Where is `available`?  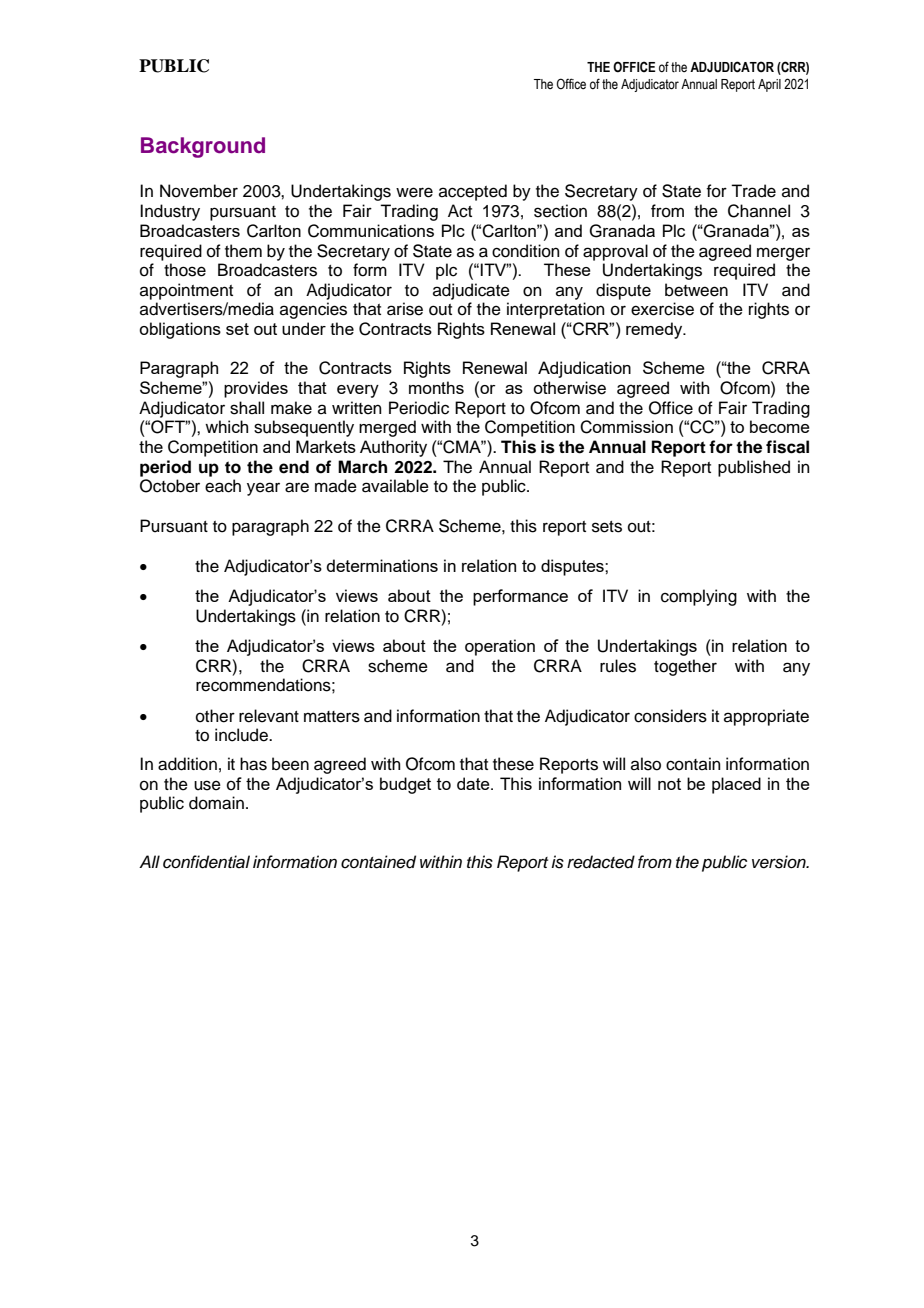
available is located at coordinates (395, 486).
